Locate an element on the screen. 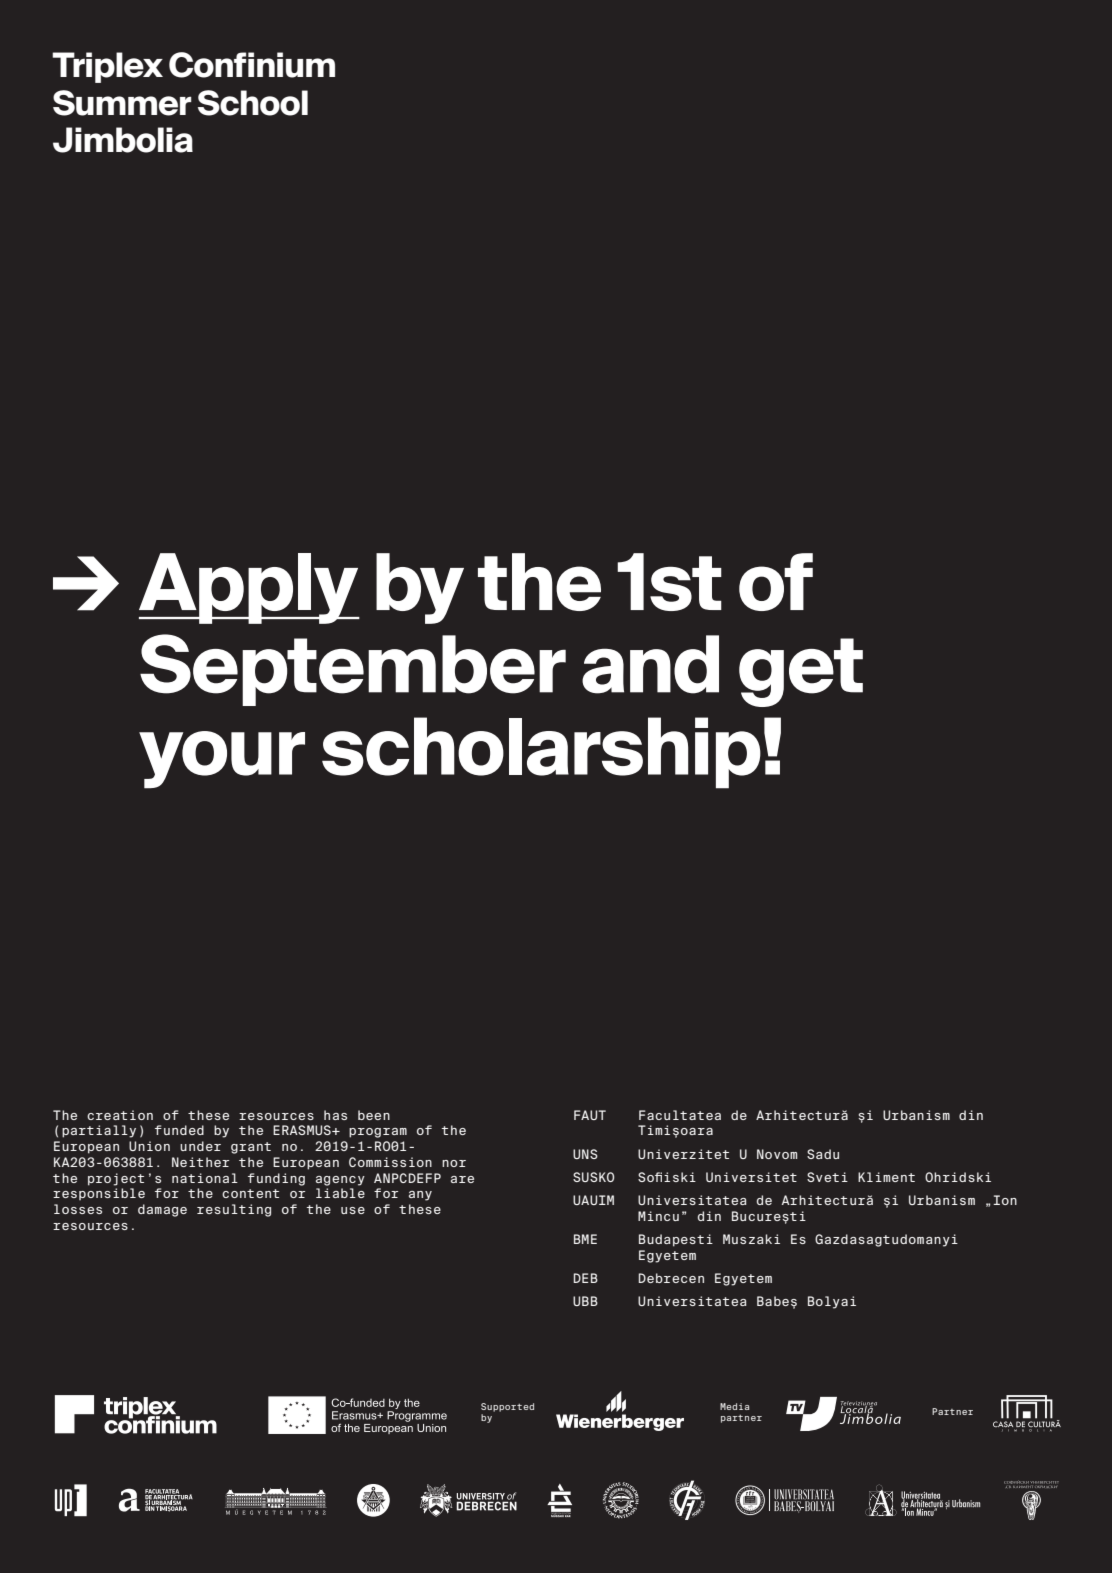 This screenshot has height=1573, width=1112. creation is located at coordinates (120, 1115).
